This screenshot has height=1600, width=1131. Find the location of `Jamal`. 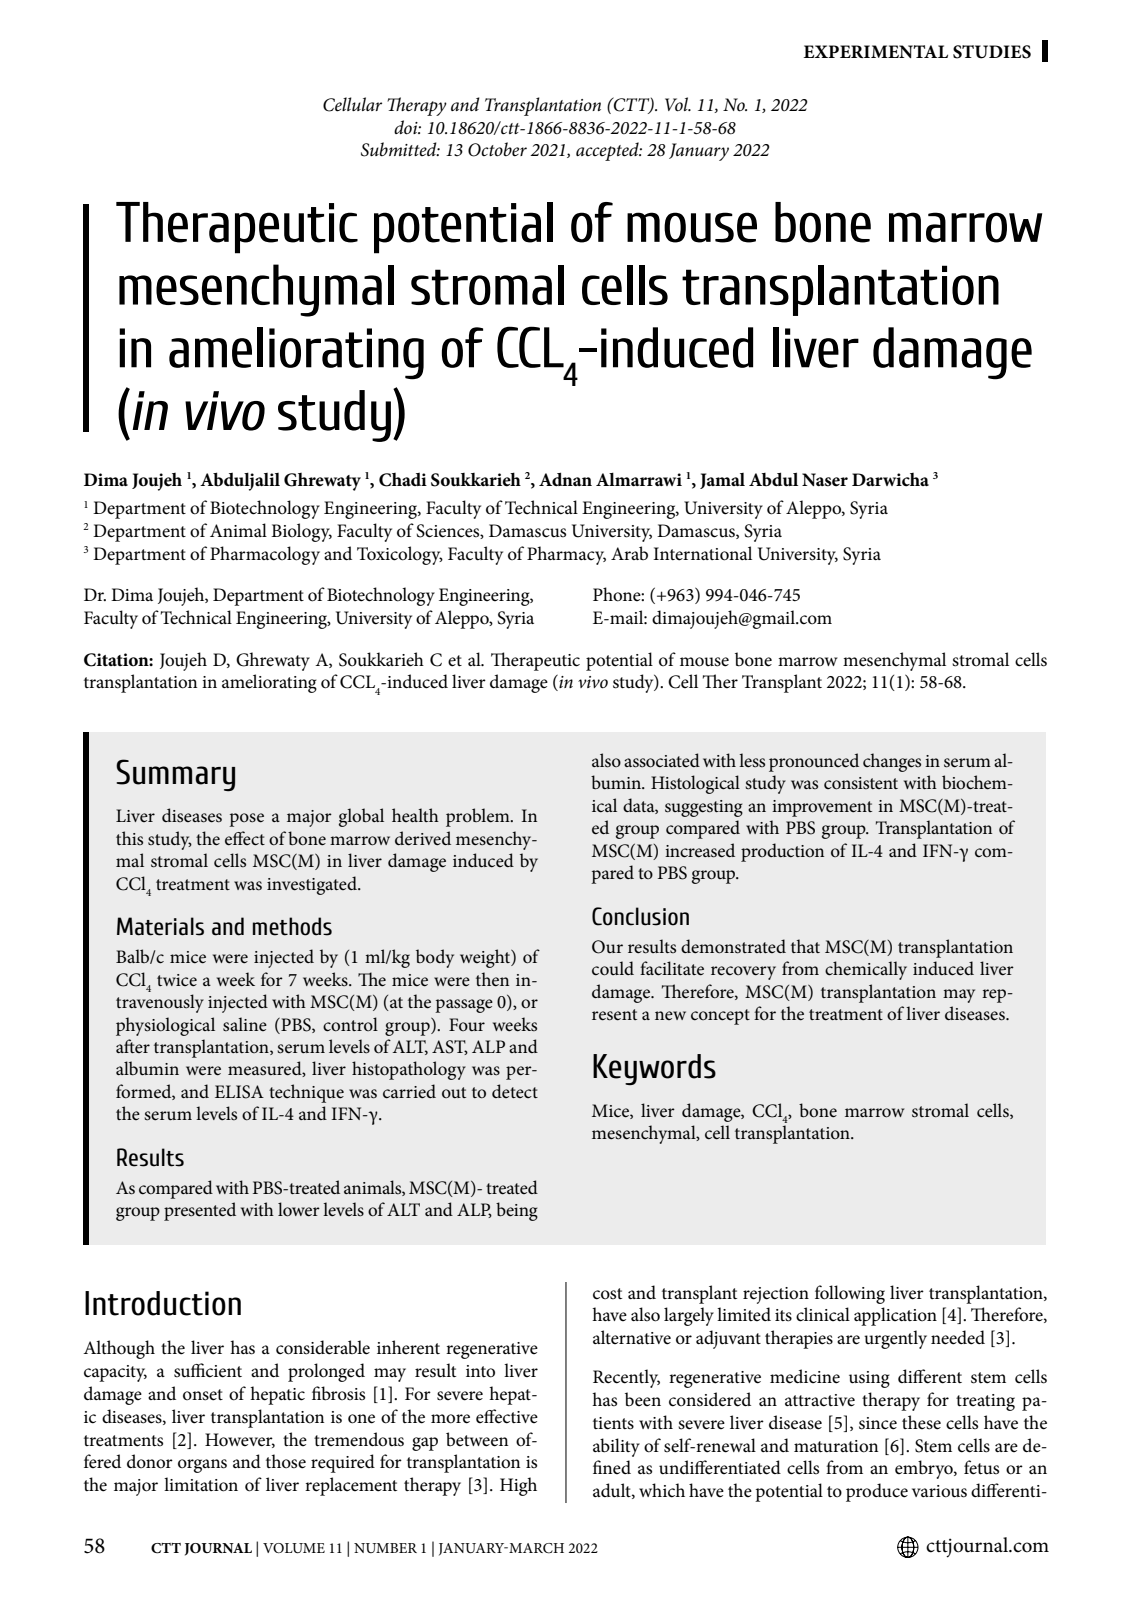

Jamal is located at coordinates (722, 481).
